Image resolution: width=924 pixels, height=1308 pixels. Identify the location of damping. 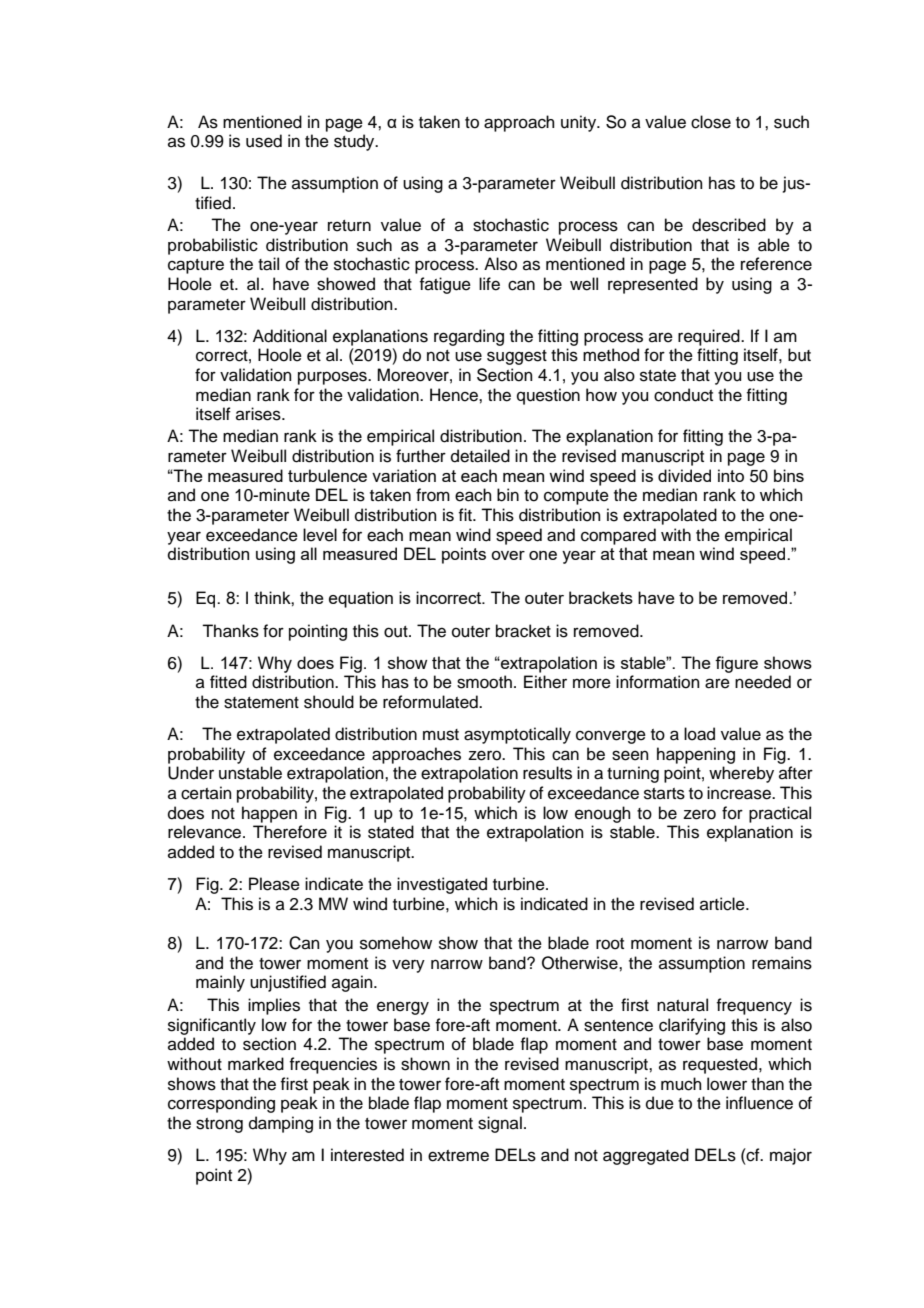
(281, 1124).
